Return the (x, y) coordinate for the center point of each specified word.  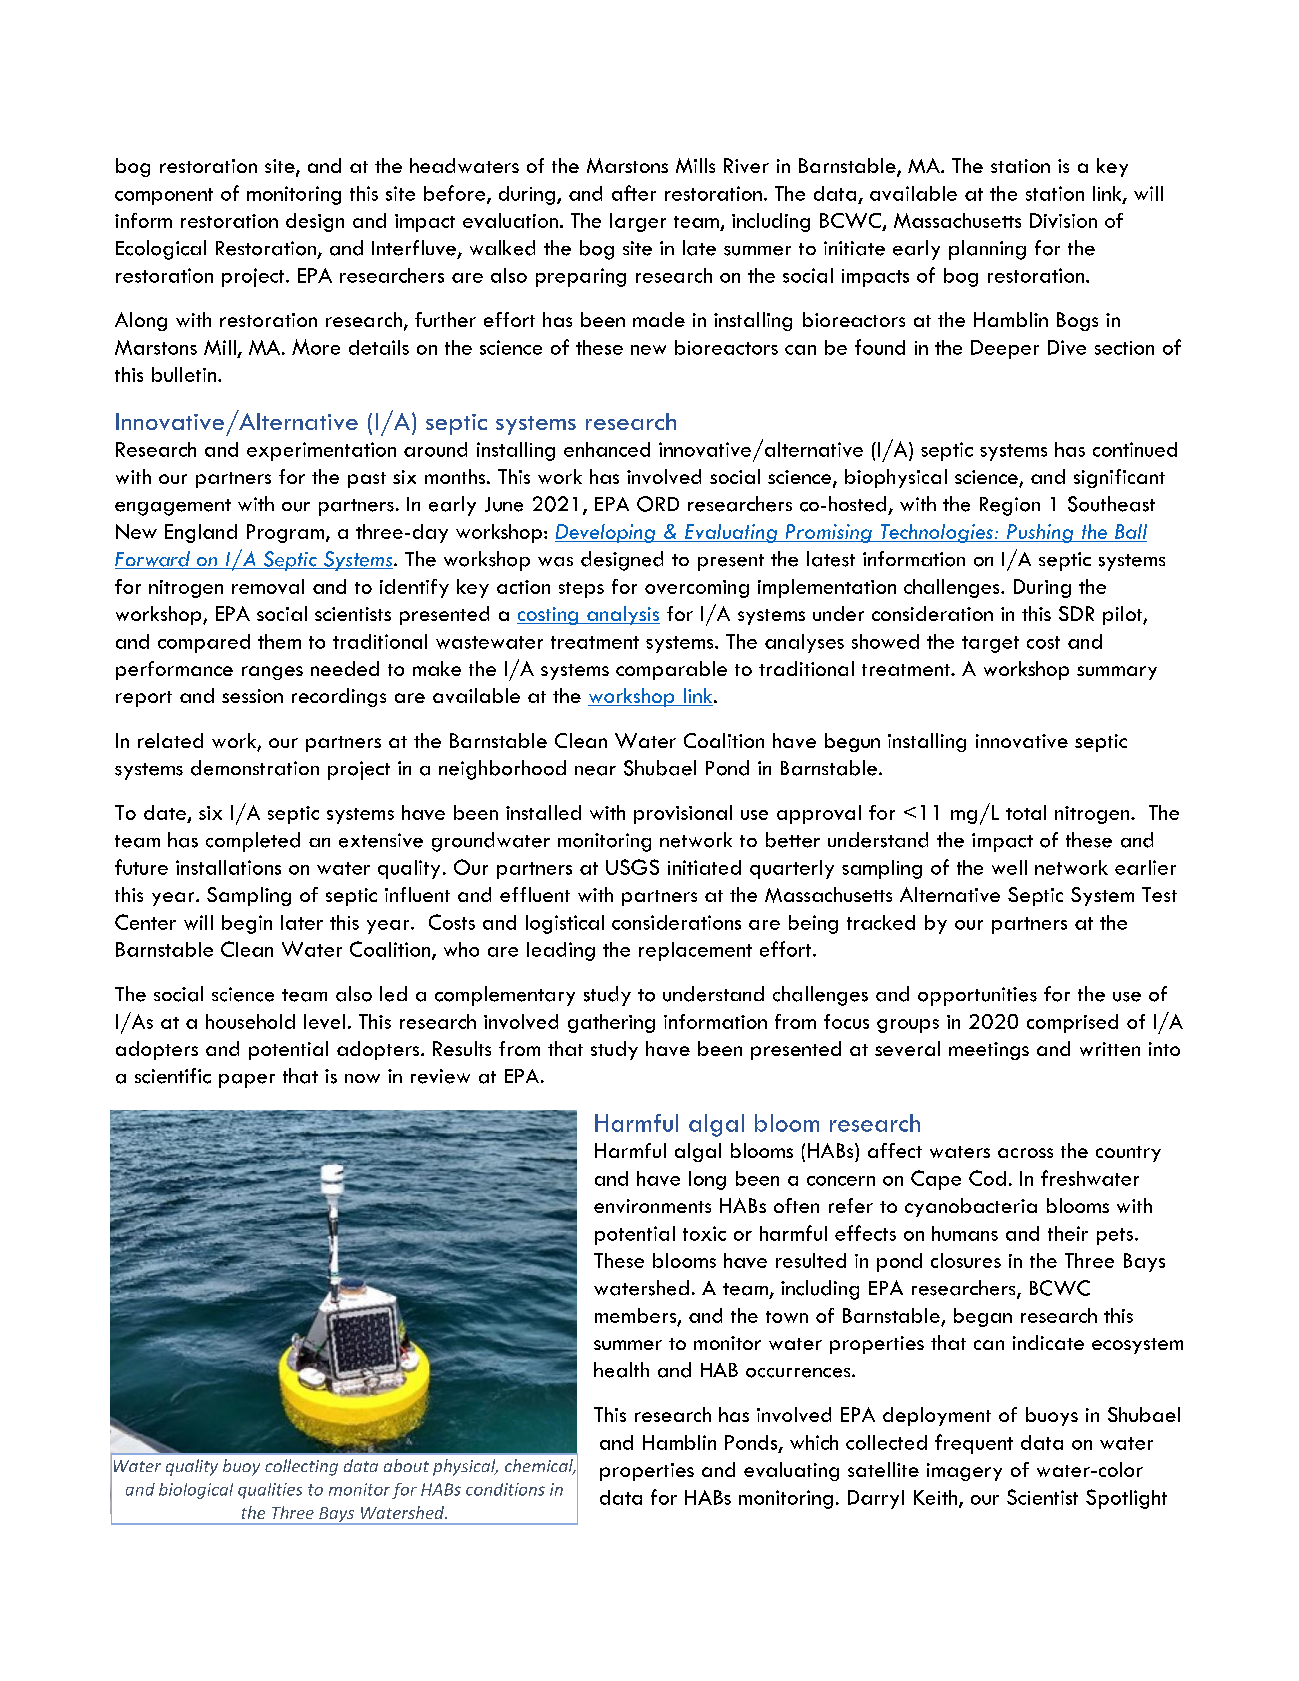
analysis (622, 615)
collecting (301, 1467)
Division (1063, 220)
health (621, 1370)
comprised (1072, 1023)
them (279, 641)
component (164, 196)
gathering (611, 1023)
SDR (1076, 613)
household (250, 1021)
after (634, 193)
